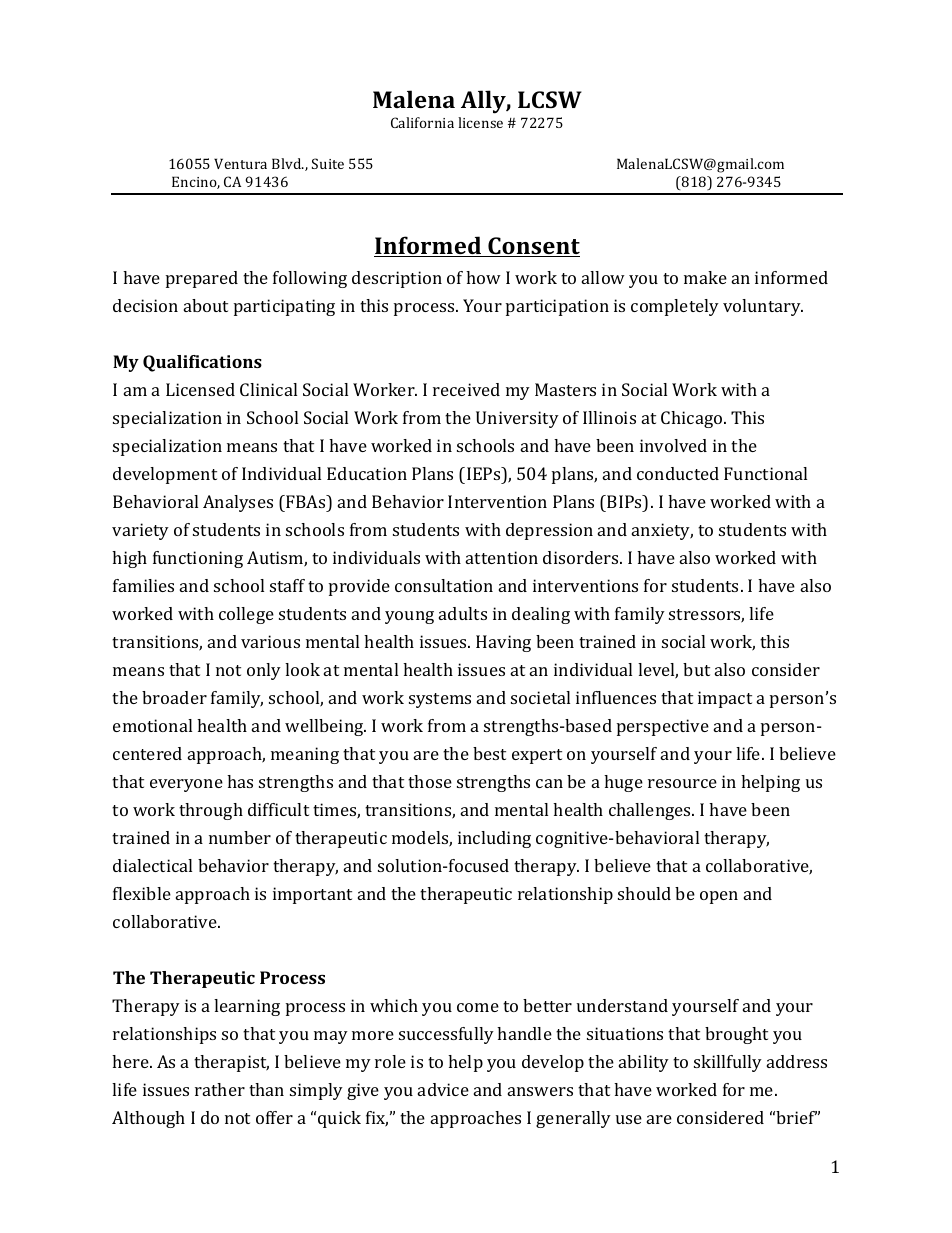 The height and width of the image is (1233, 952). What do you see at coordinates (719, 897) in the image?
I see `open` at bounding box center [719, 897].
